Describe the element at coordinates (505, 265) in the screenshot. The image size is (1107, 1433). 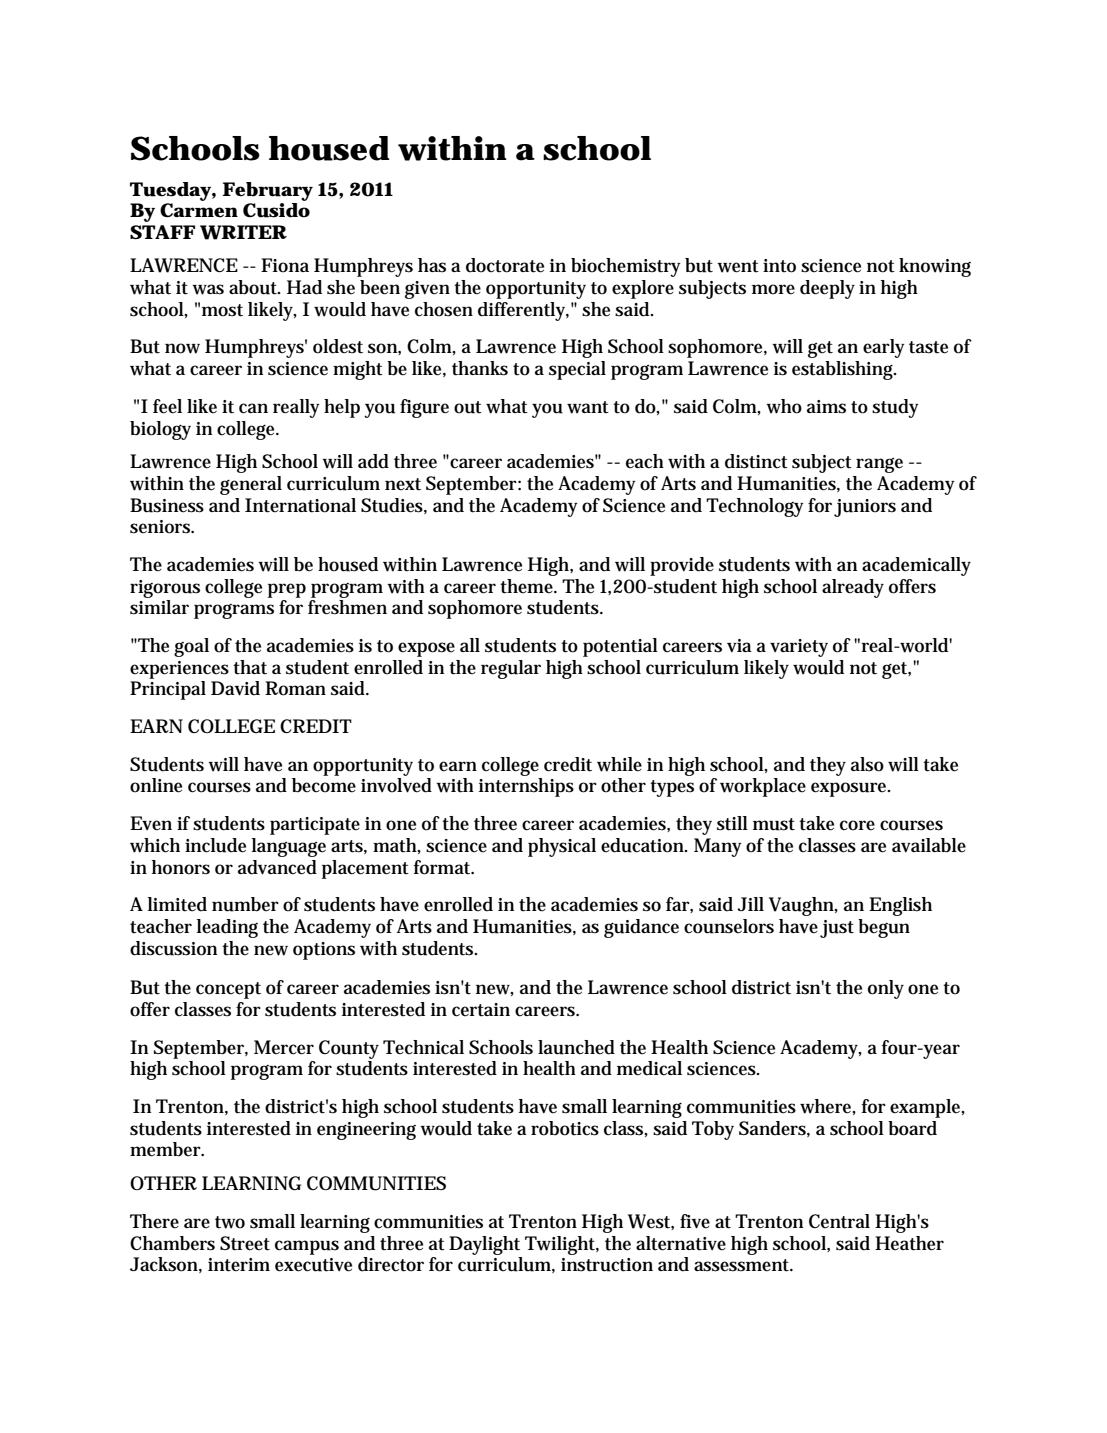
I see `doctorate` at that location.
